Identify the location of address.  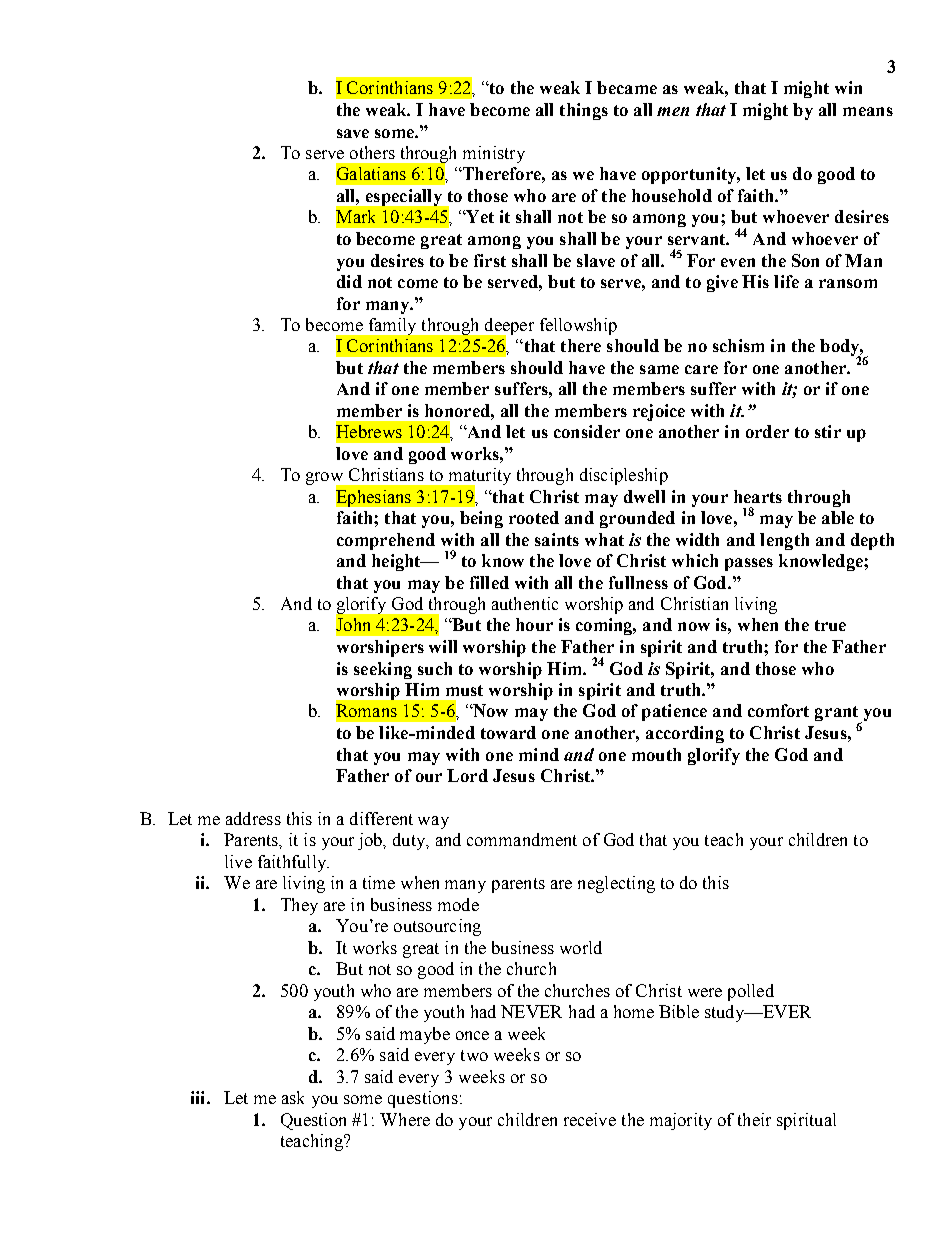
(253, 818).
